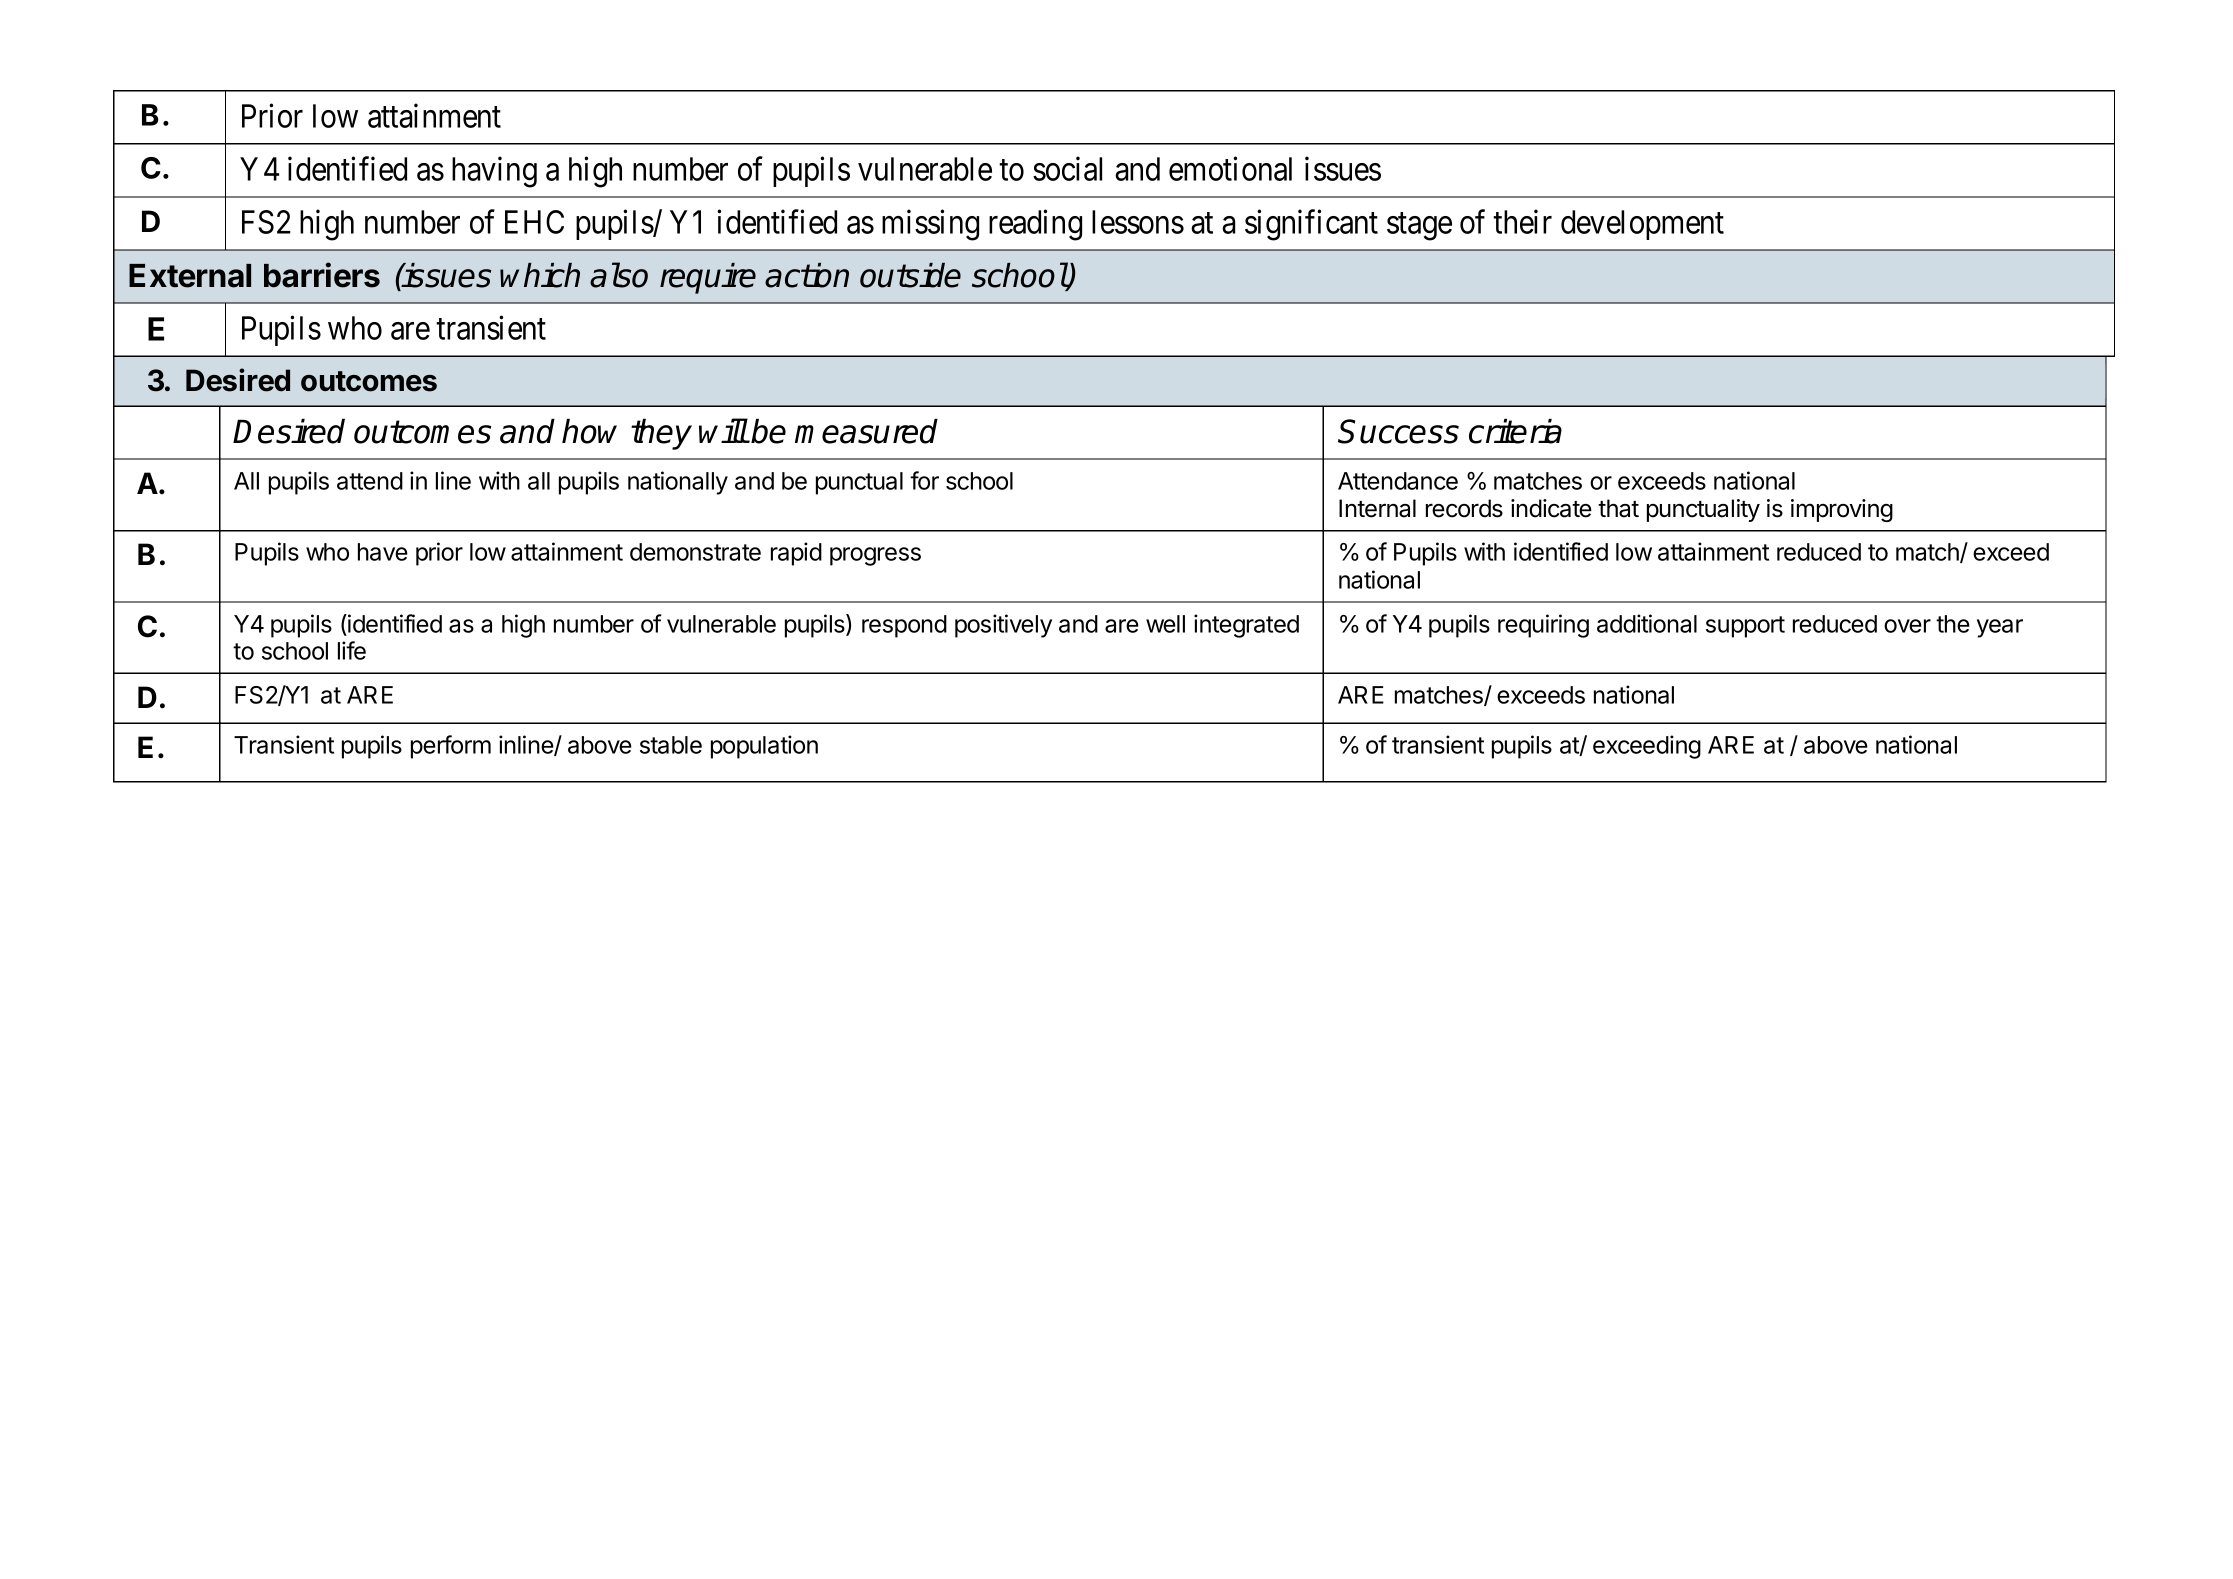 Image resolution: width=2233 pixels, height=1579 pixels. I want to click on how, so click(589, 431).
